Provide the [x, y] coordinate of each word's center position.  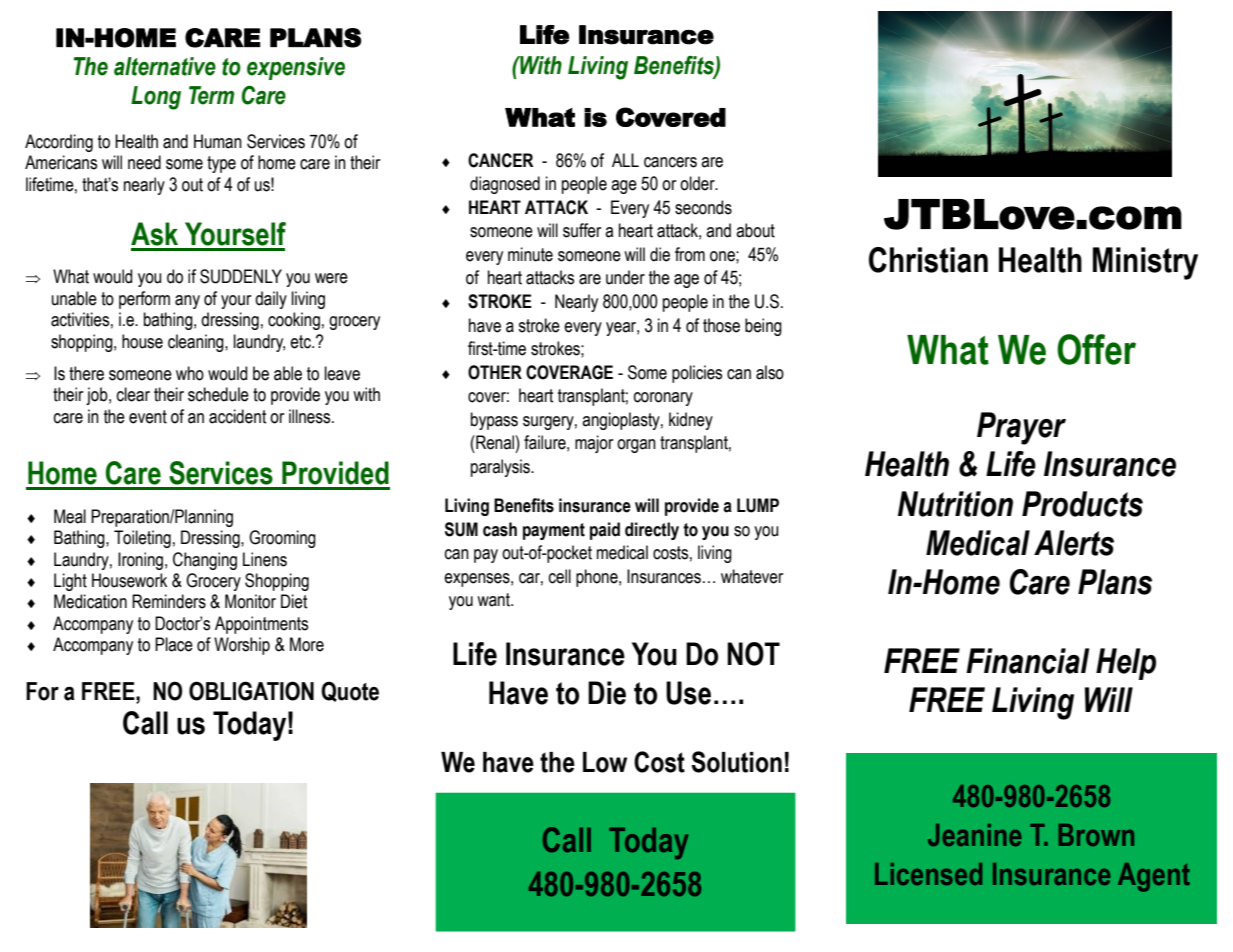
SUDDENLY [241, 276]
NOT [753, 654]
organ [636, 446]
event [148, 417]
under [625, 277]
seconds [703, 207]
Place [174, 644]
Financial [1027, 661]
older [698, 183]
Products [1082, 504]
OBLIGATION [251, 691]
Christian [928, 260]
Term [211, 95]
